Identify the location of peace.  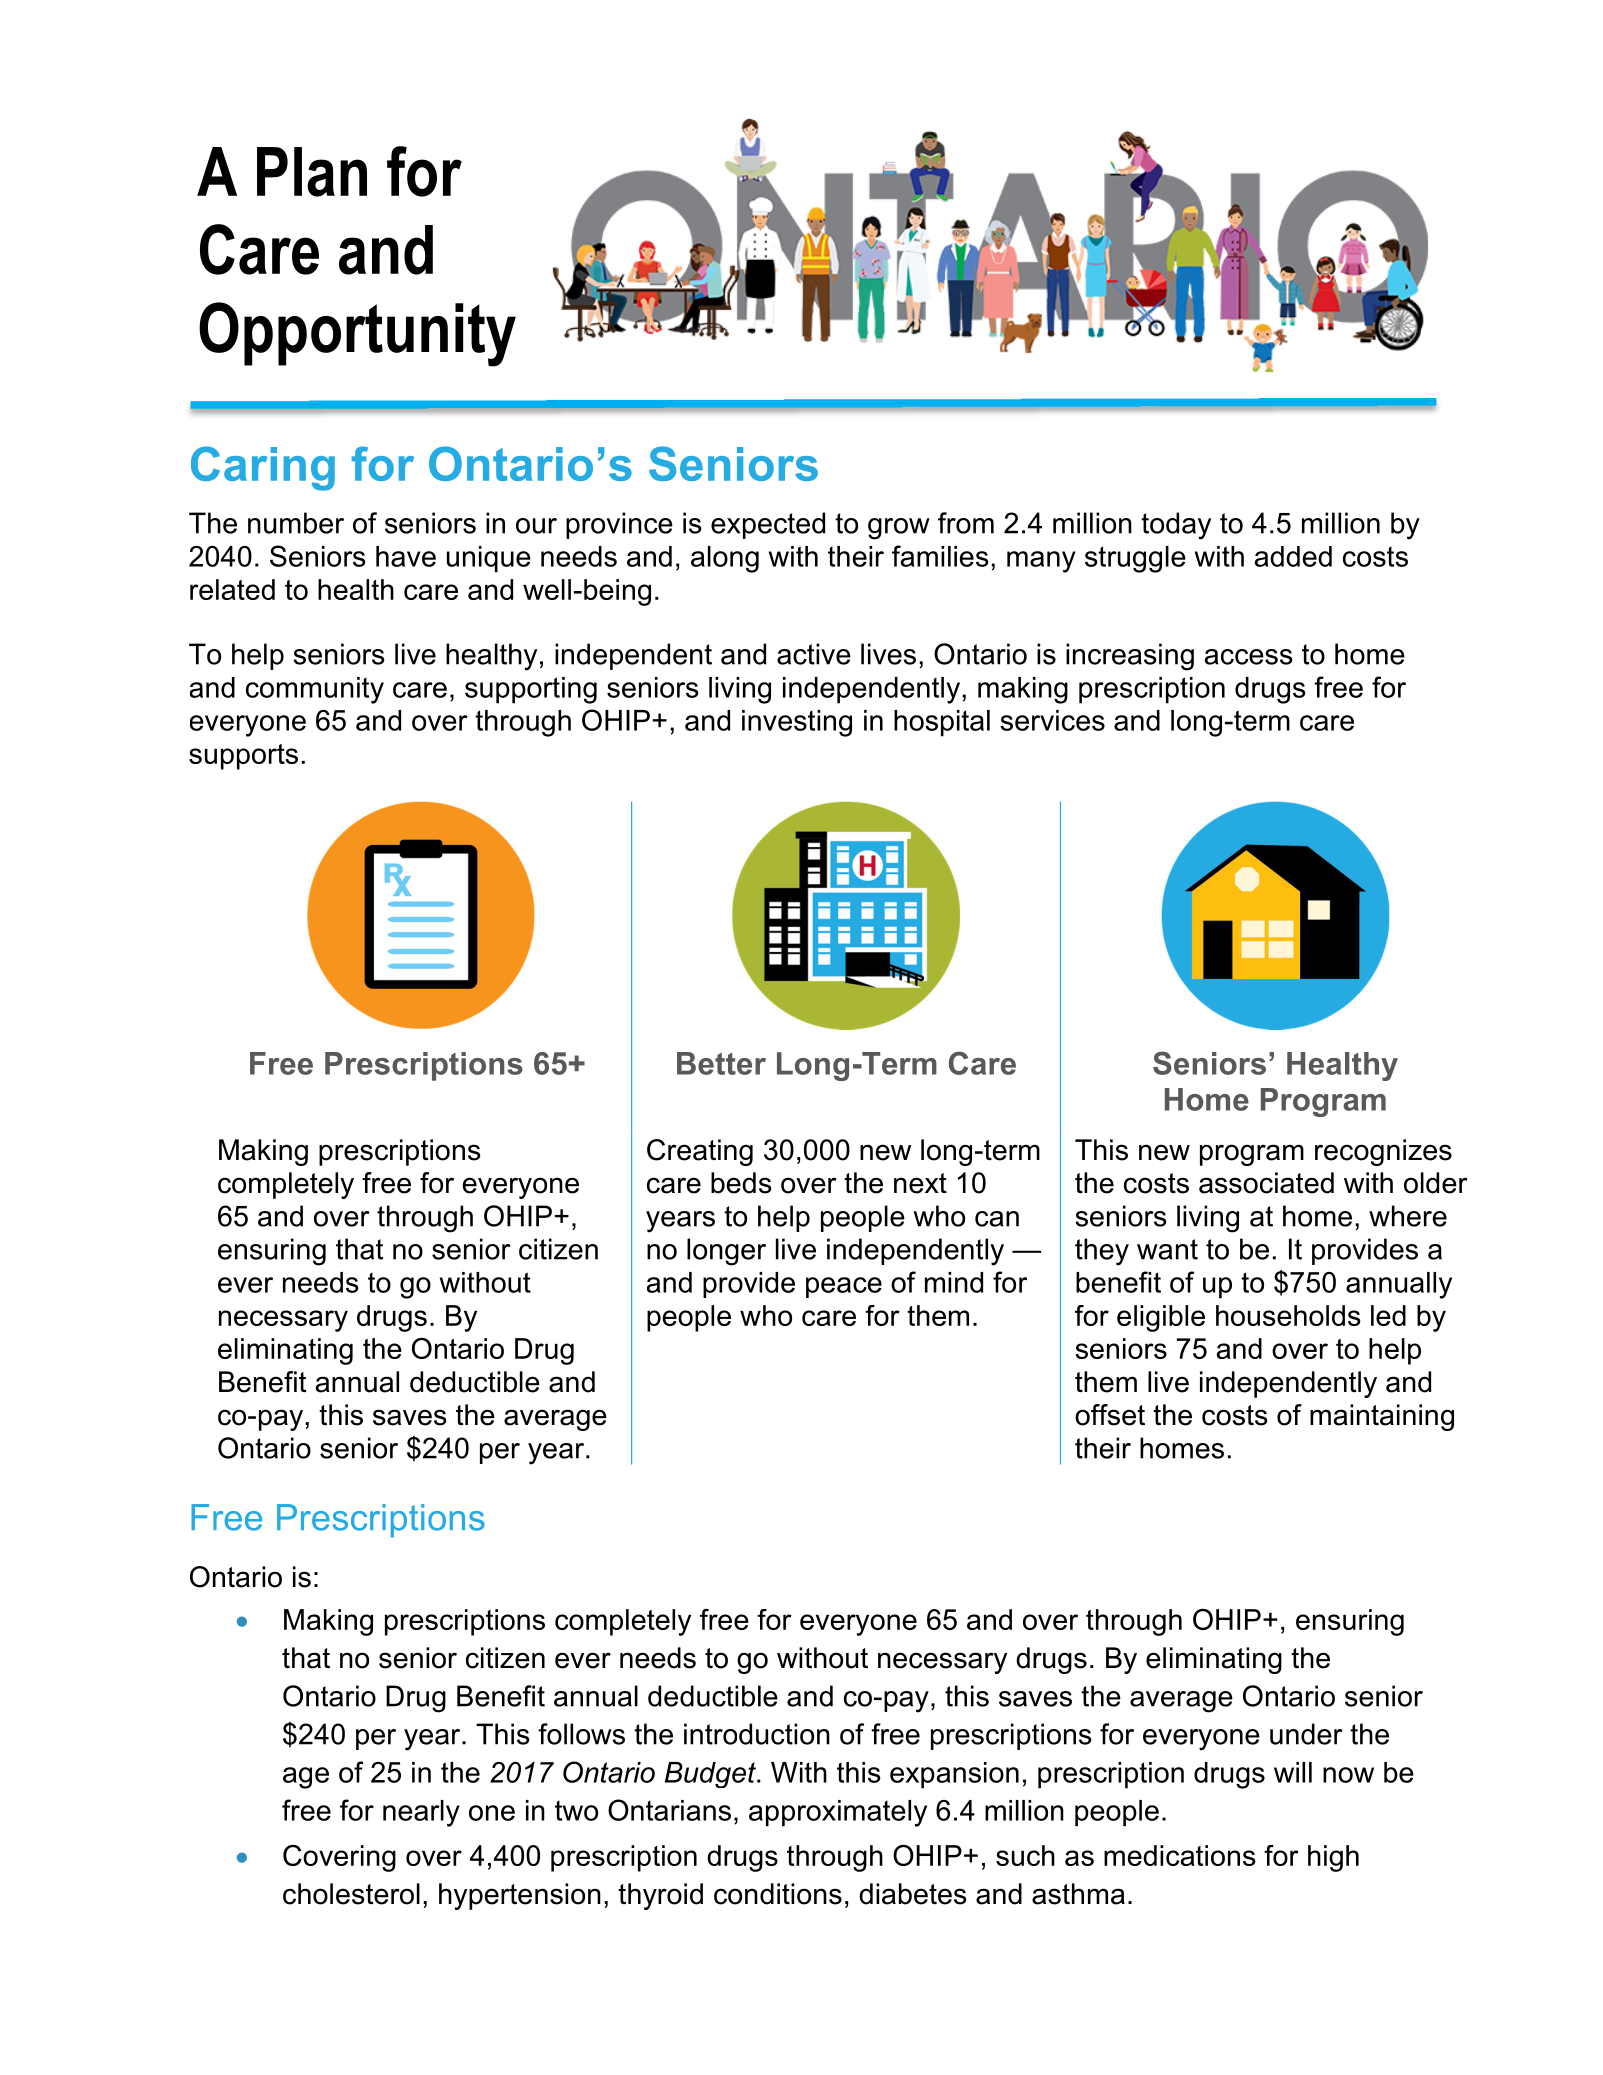
(844, 1287).
